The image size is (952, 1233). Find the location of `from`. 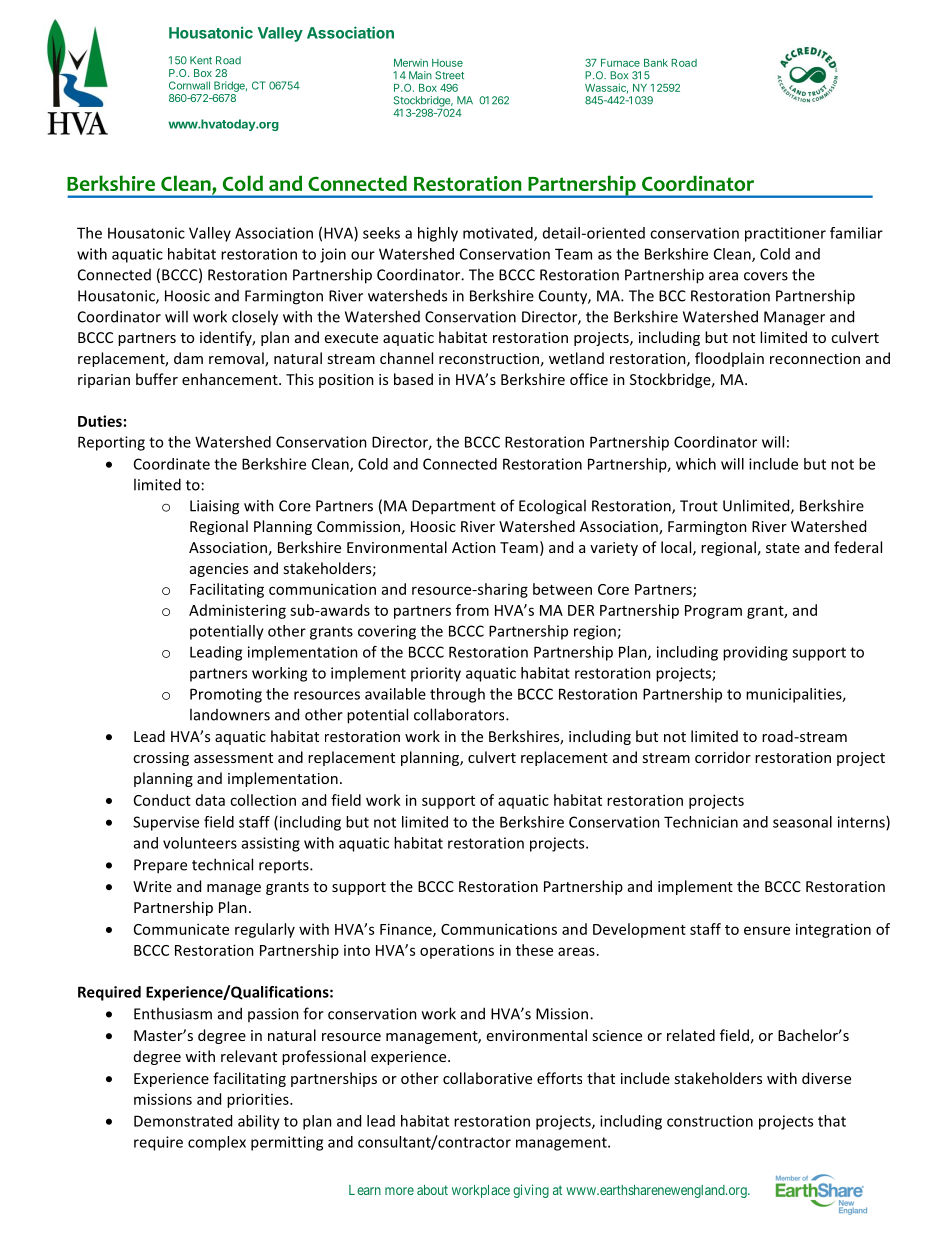

from is located at coordinates (472, 610).
